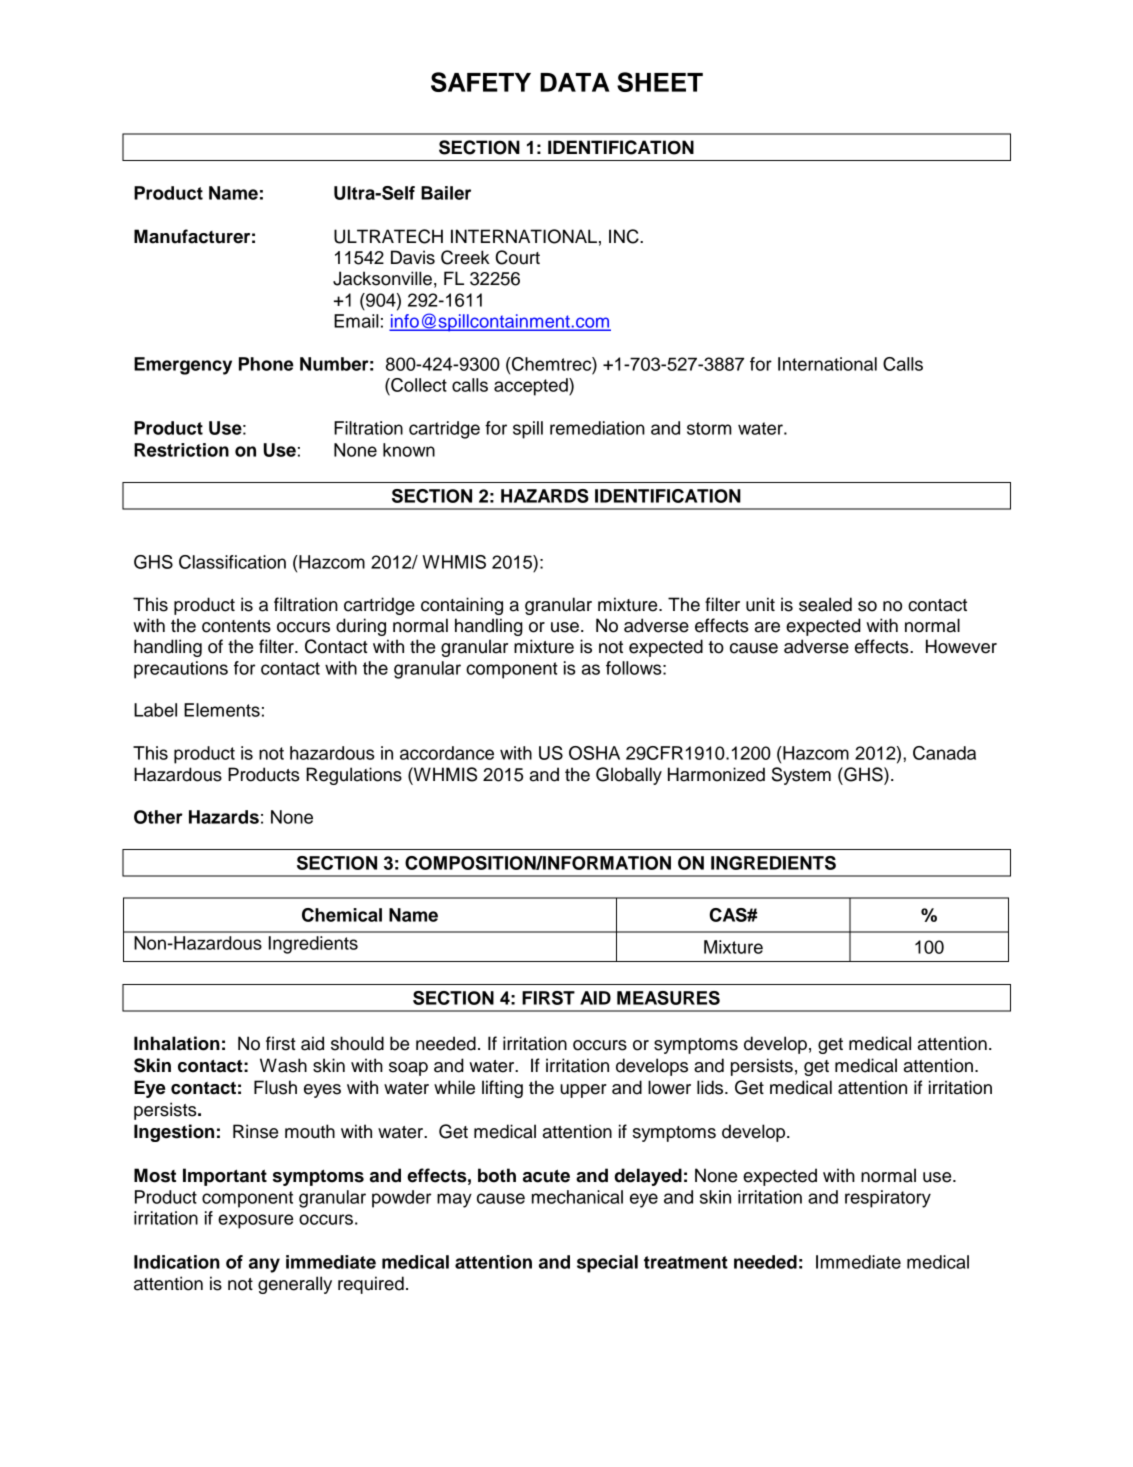 This image has width=1133, height=1467. I want to click on OSHA, so click(594, 753).
